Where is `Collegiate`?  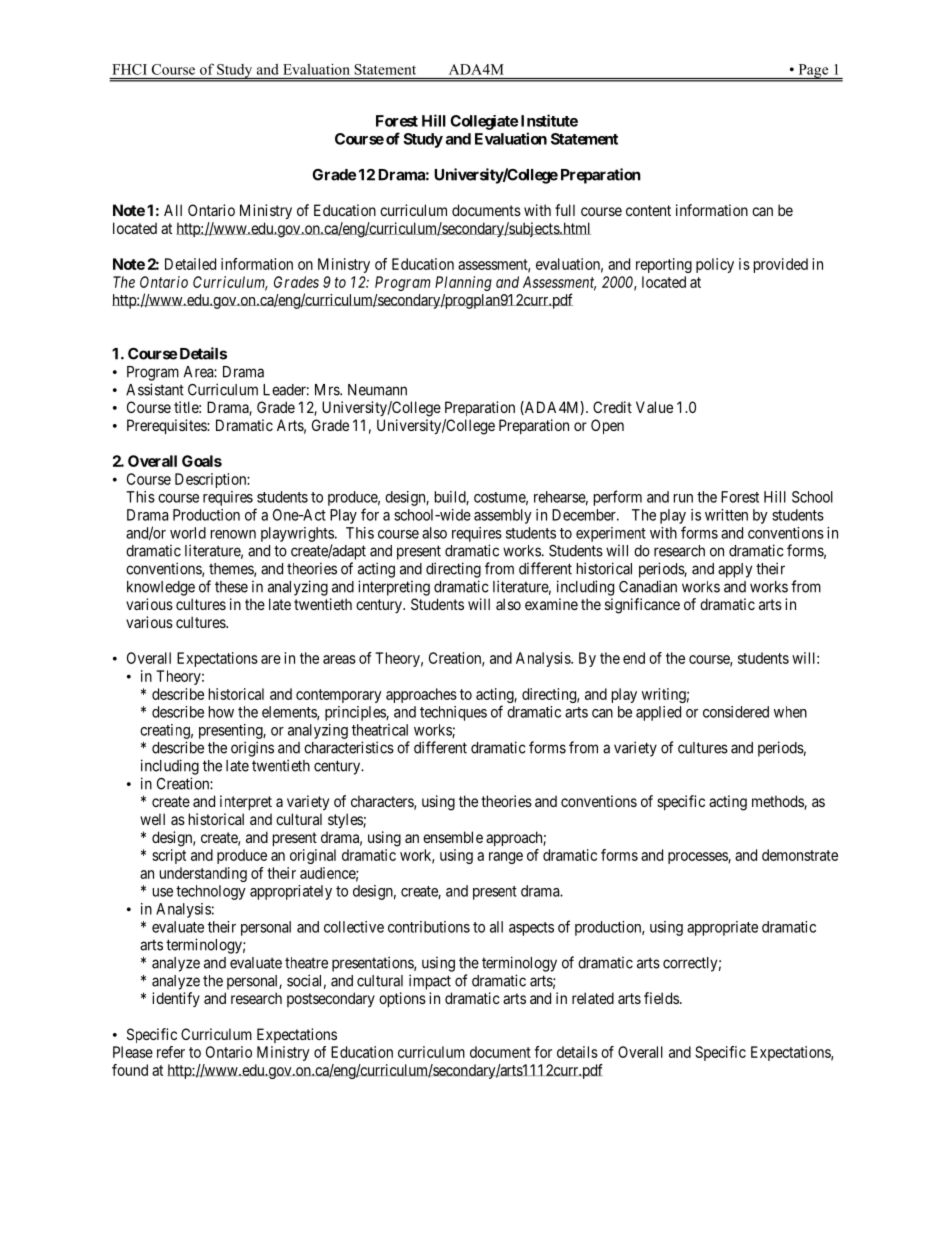
Collegiate is located at coordinates (484, 122).
